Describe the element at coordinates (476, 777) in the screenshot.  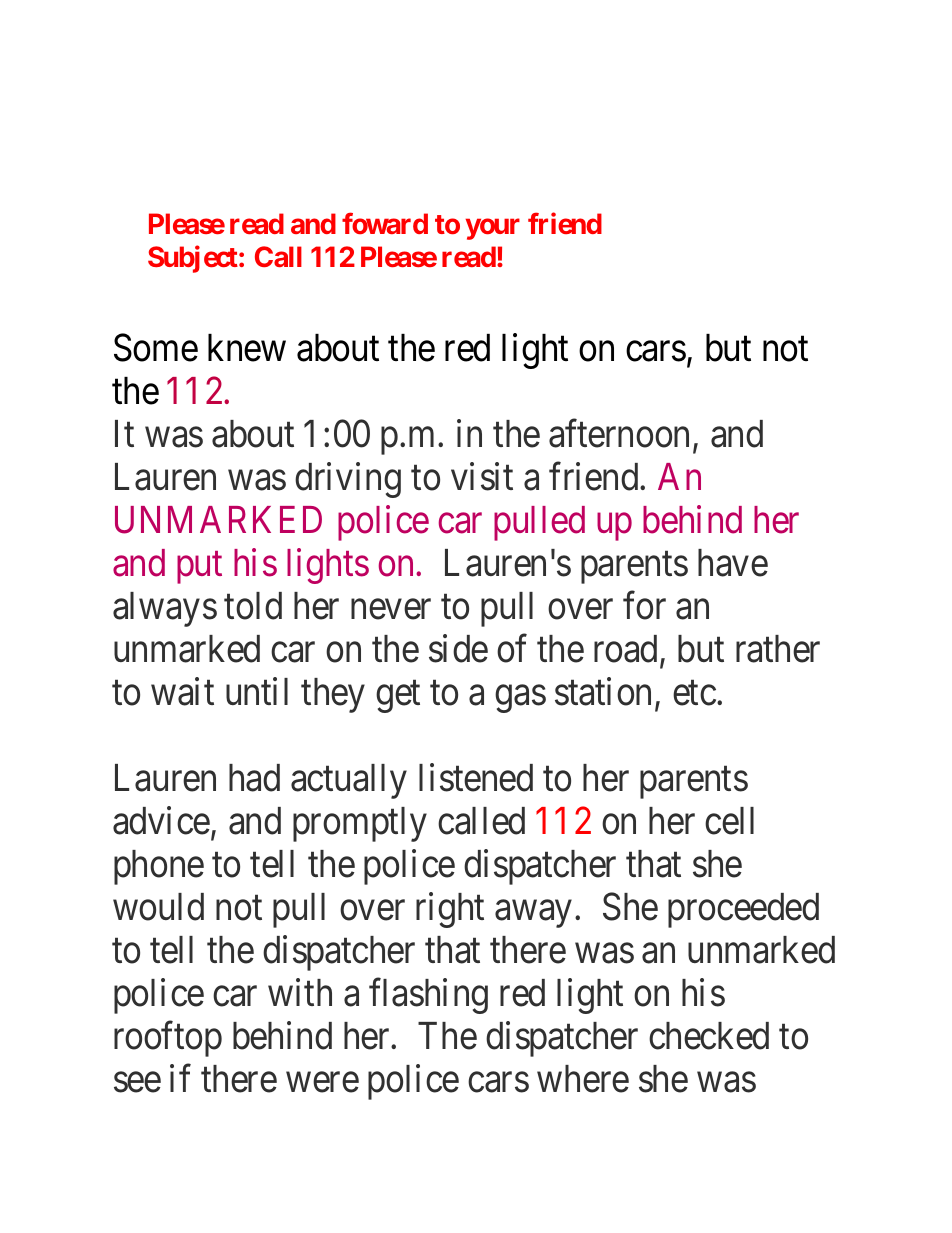
I see `listened` at that location.
